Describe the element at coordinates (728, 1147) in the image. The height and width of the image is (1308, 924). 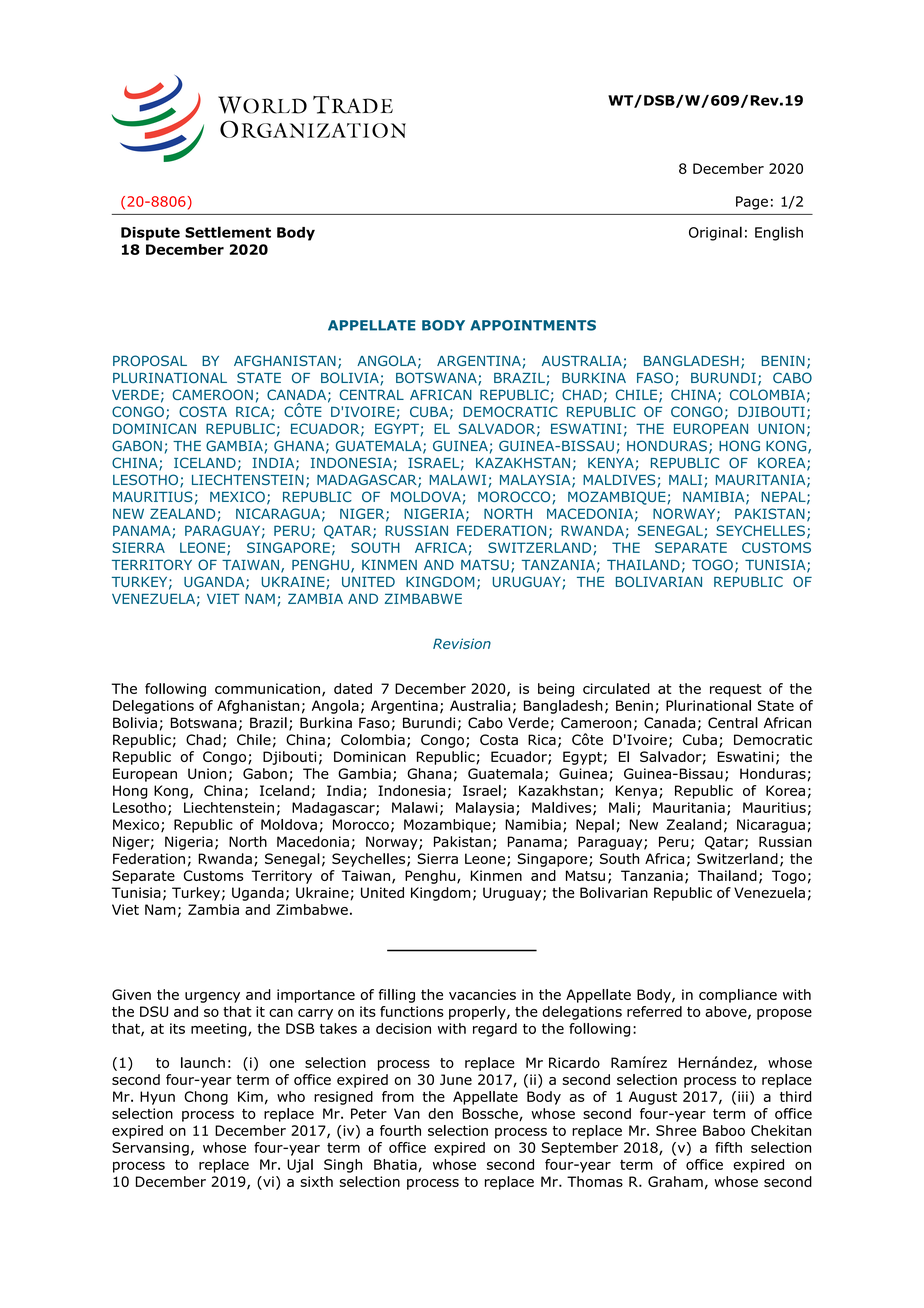
I see `fifth` at that location.
